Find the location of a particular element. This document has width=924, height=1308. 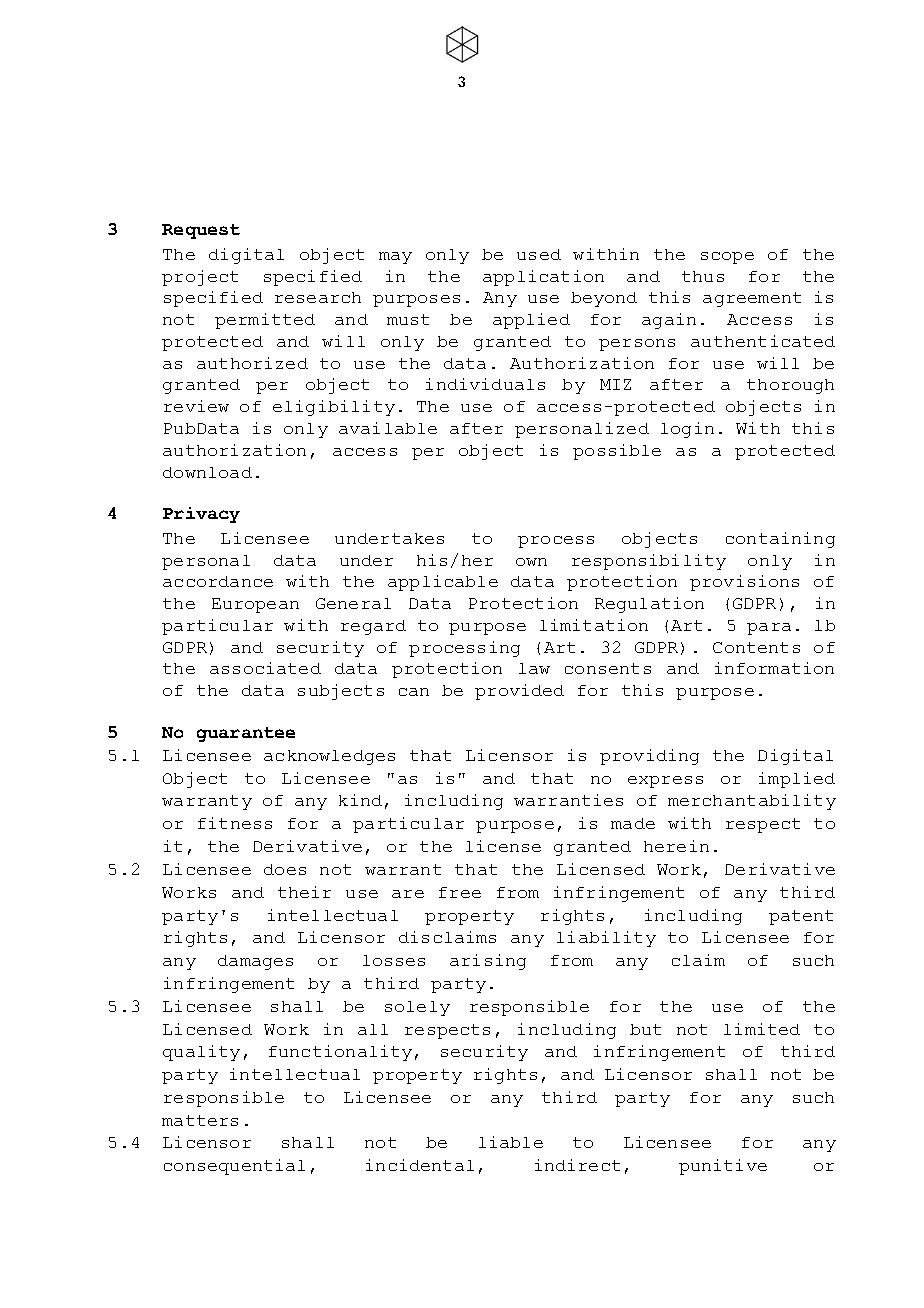

research is located at coordinates (318, 297).
